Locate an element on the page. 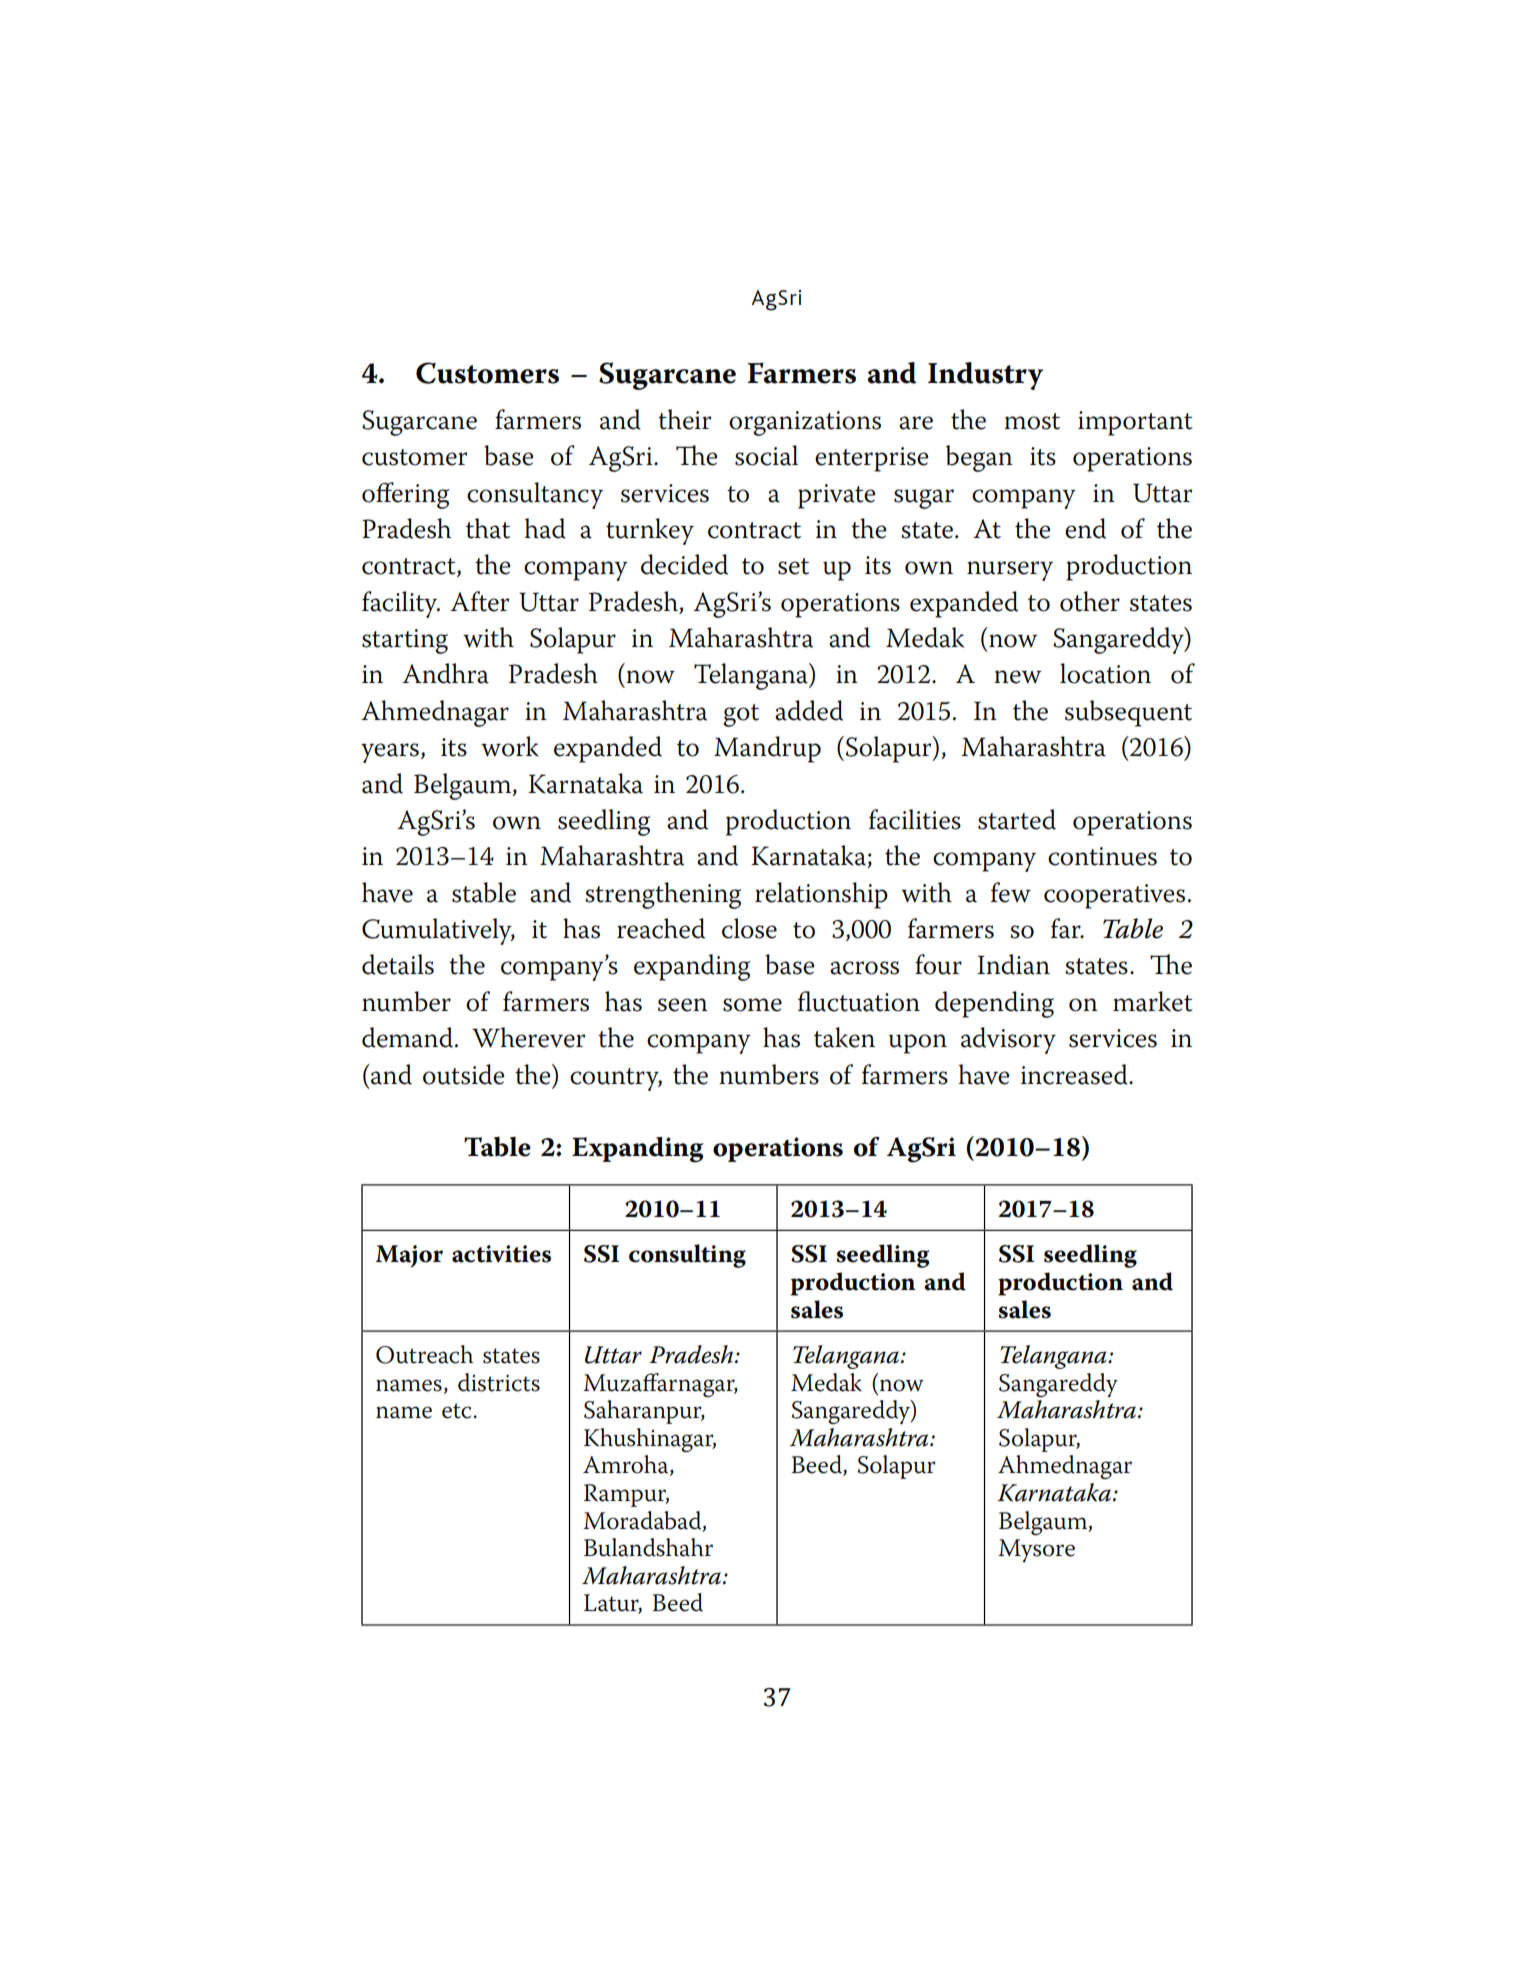 The image size is (1536, 1987). details is located at coordinates (398, 964).
